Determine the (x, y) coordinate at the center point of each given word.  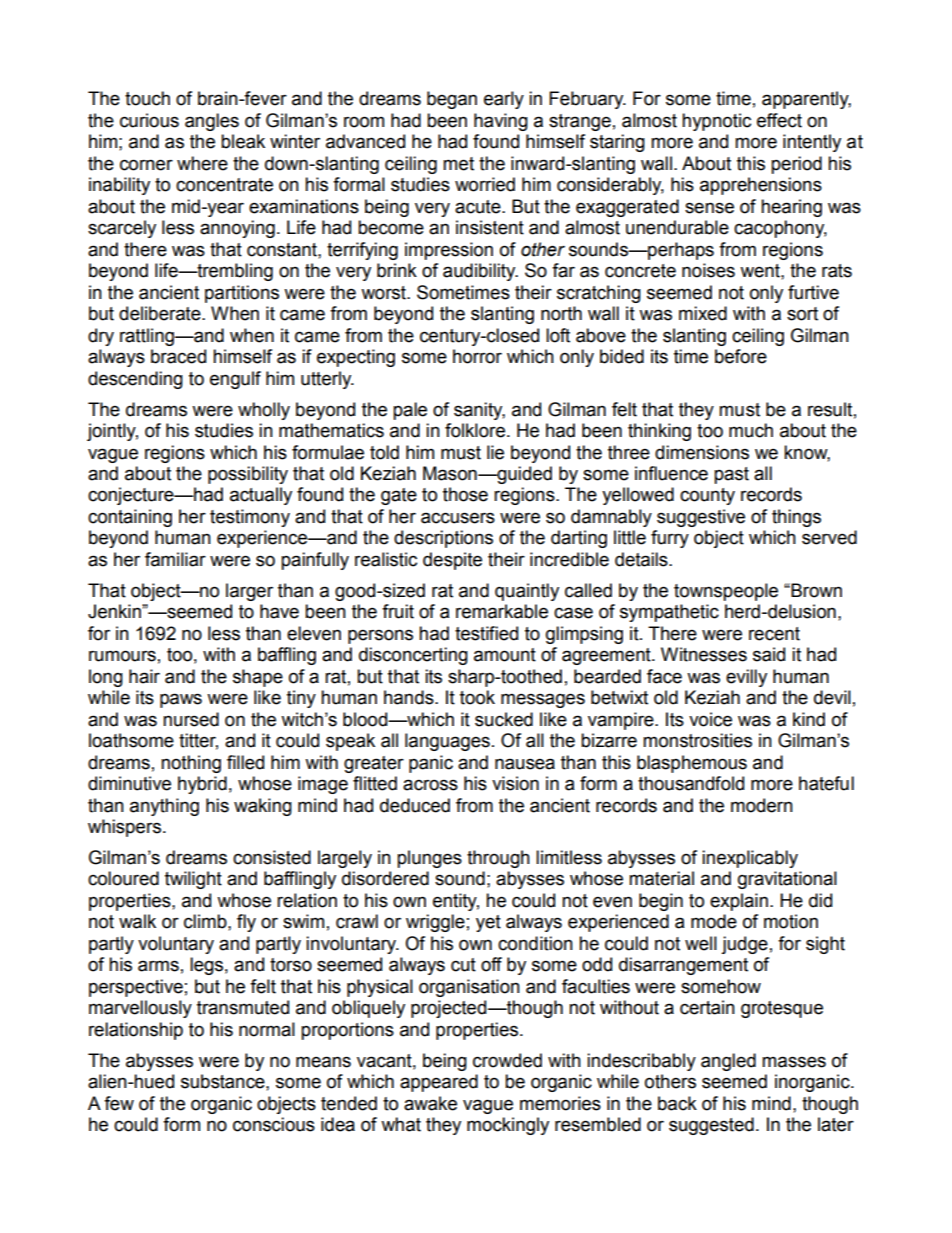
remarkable (502, 611)
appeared (439, 1083)
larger (249, 592)
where (202, 163)
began (452, 100)
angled (728, 1062)
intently (812, 143)
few (119, 1103)
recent (774, 634)
